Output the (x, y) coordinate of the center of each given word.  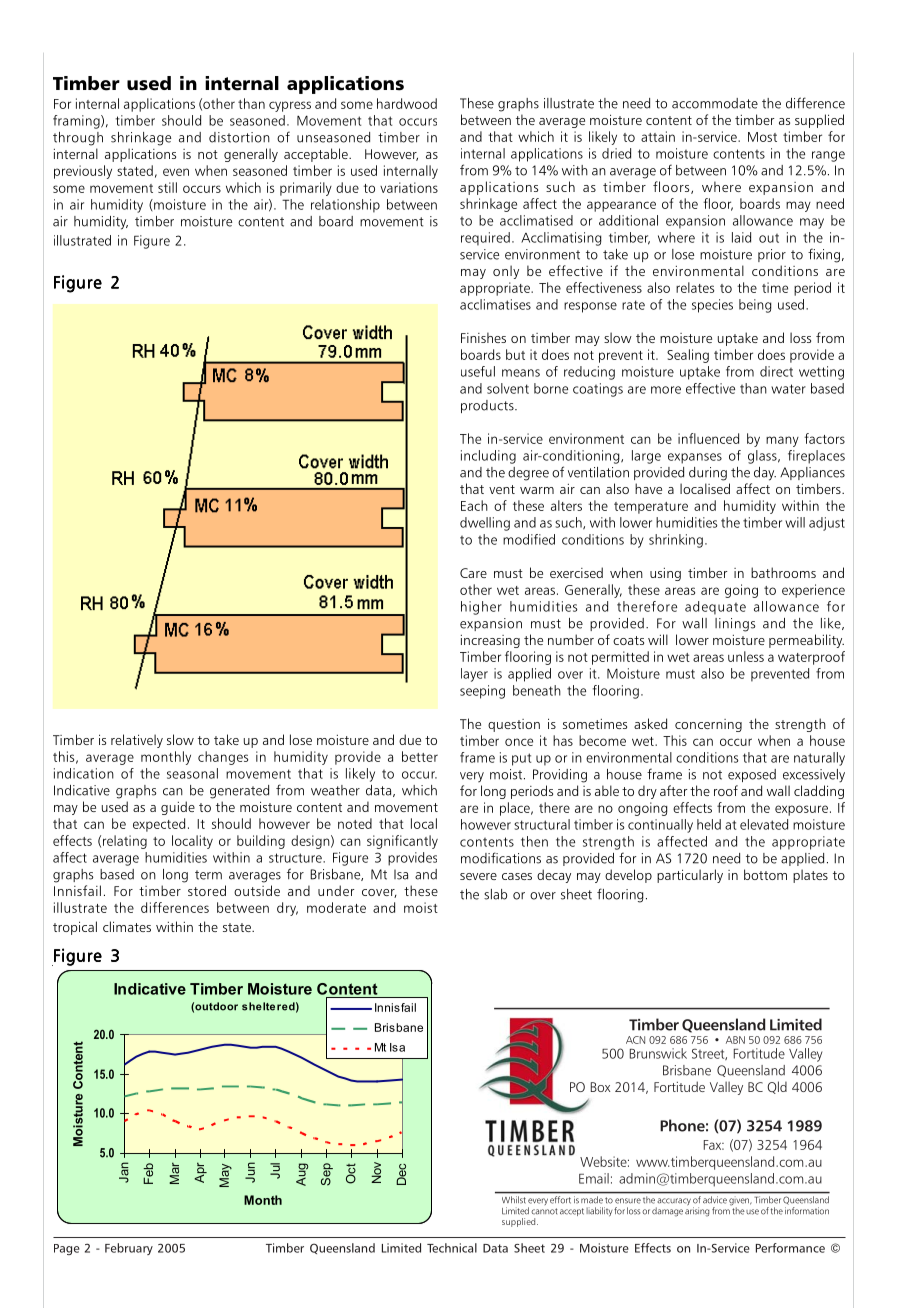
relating (125, 842)
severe (478, 876)
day (765, 474)
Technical (452, 1248)
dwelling (485, 524)
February (129, 1249)
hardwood (407, 103)
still (167, 187)
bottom (765, 874)
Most (762, 137)
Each (474, 505)
